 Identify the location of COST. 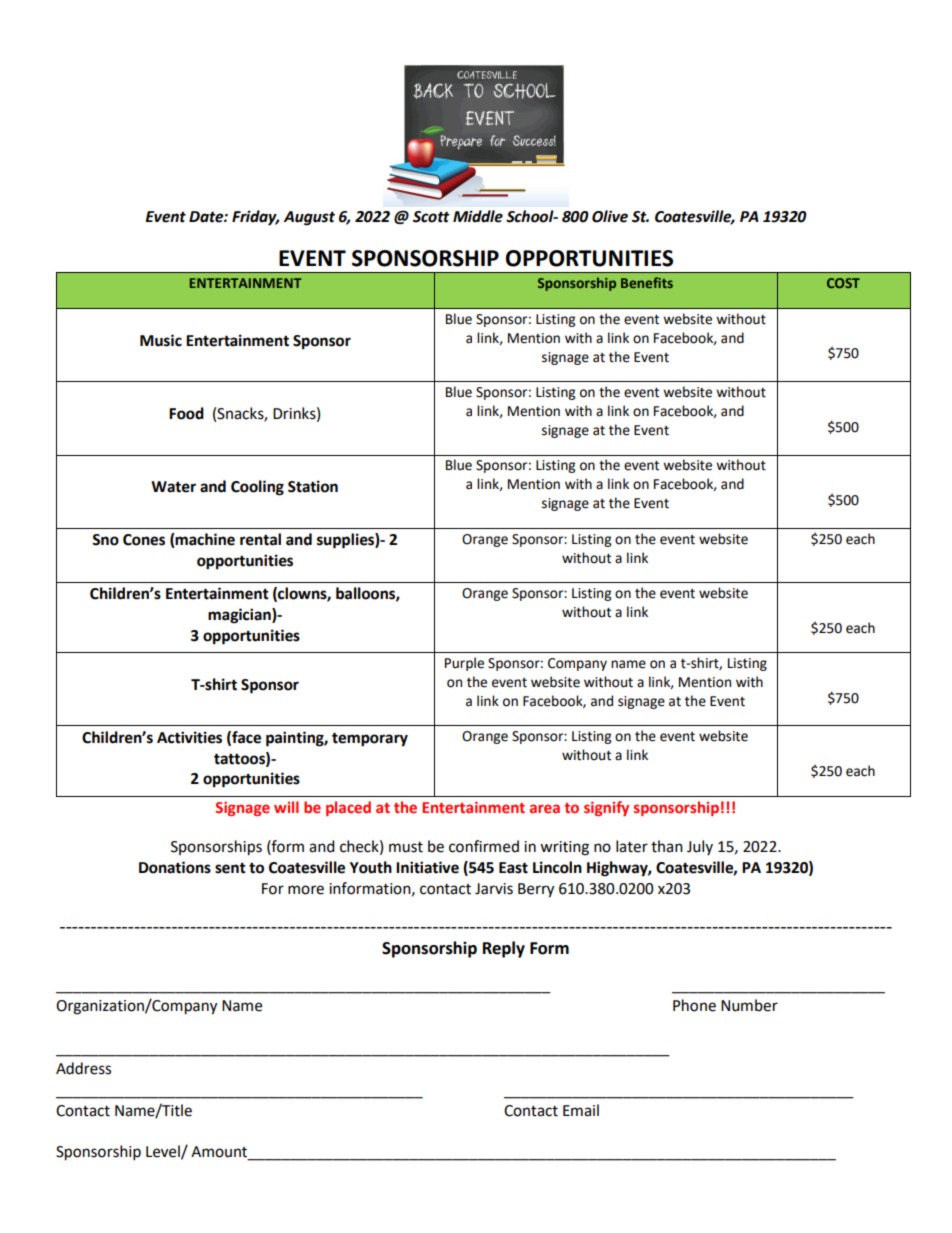
(843, 283).
